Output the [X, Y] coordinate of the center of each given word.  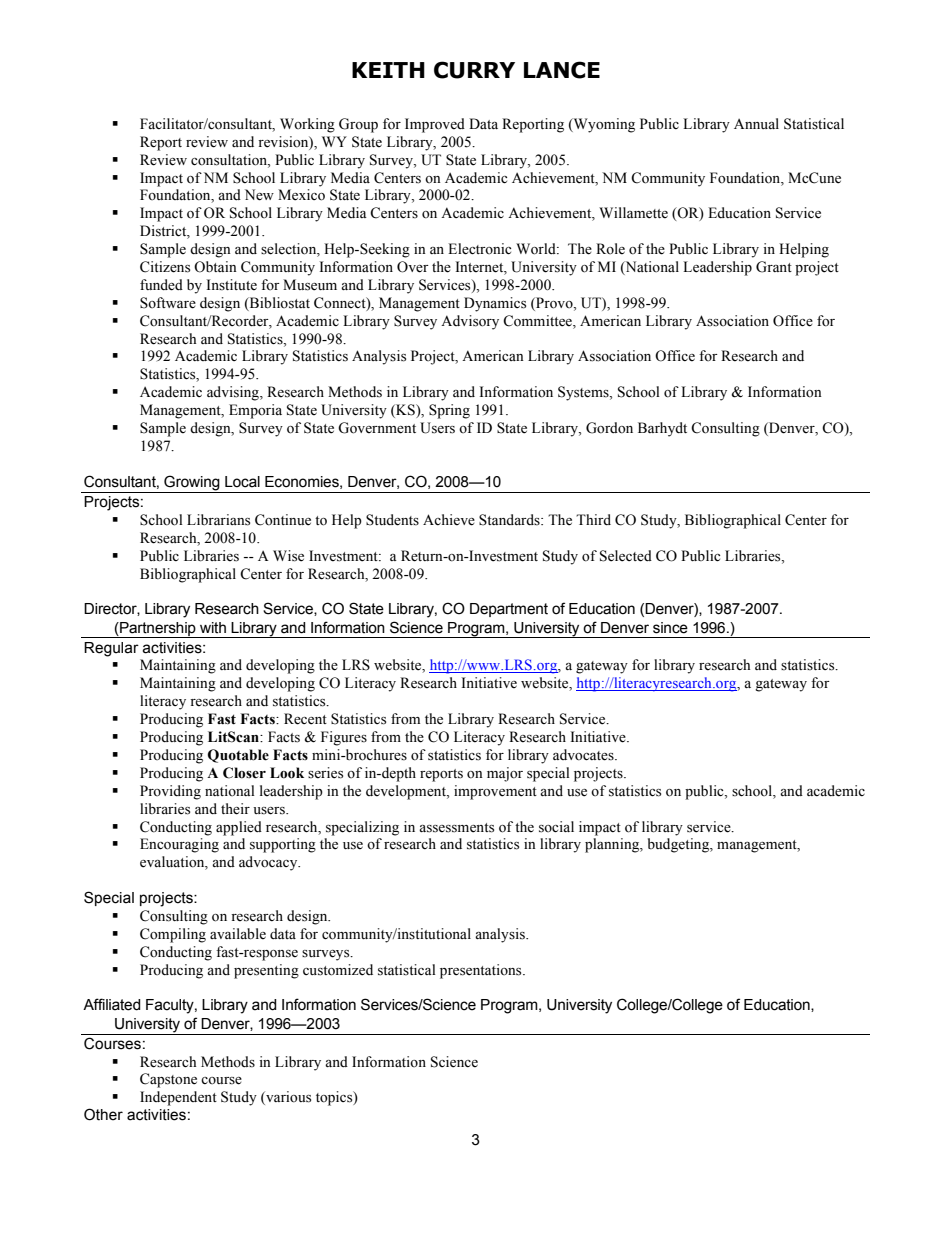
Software [168, 303]
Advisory [470, 322]
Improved [435, 125]
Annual [756, 123]
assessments [456, 828]
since [670, 628]
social [556, 827]
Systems [584, 393]
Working [307, 125]
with [213, 628]
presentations [482, 971]
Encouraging [179, 845]
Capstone [168, 1080]
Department [509, 610]
